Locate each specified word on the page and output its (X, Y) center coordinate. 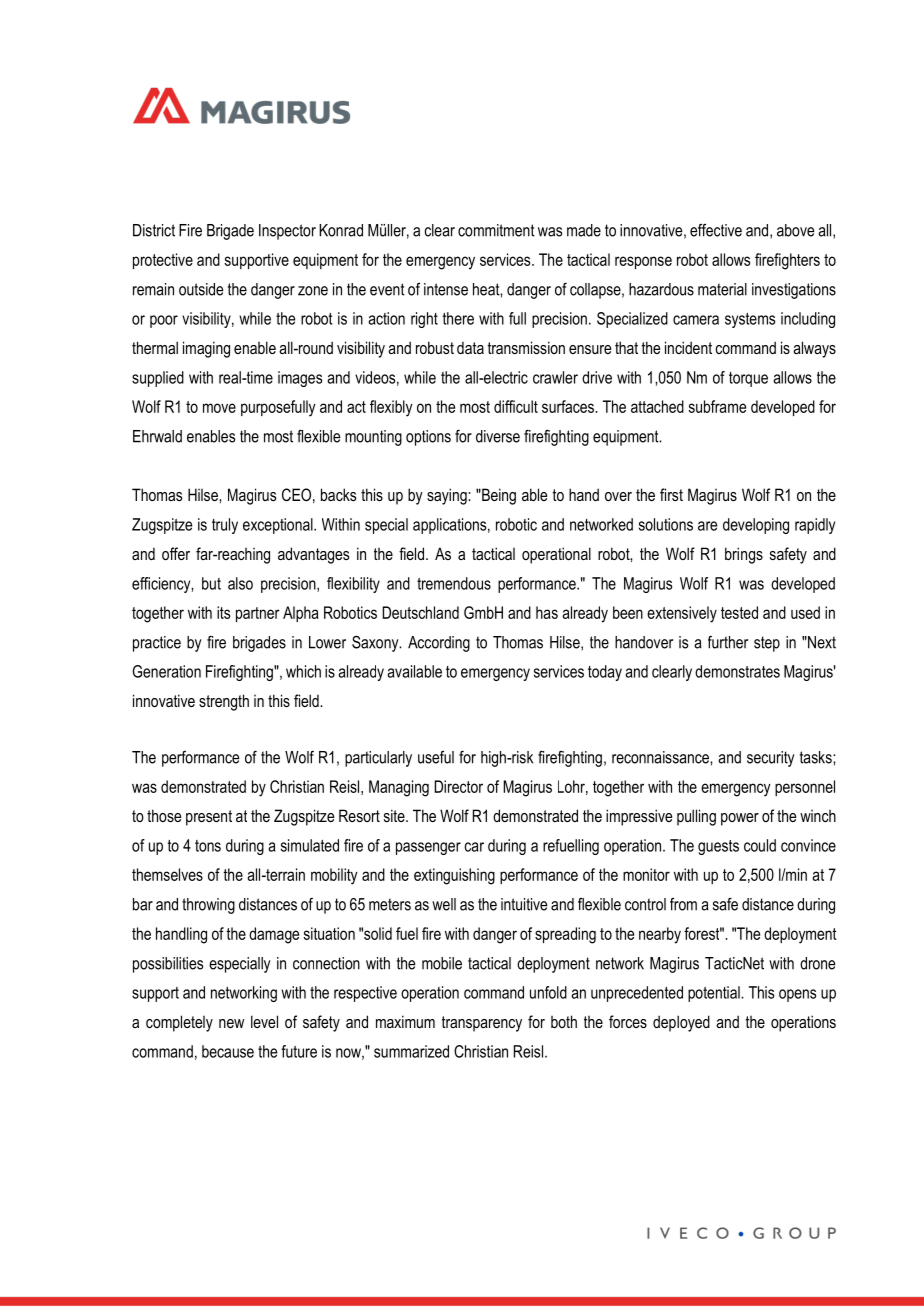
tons (208, 846)
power (740, 819)
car (474, 847)
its (223, 612)
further (728, 642)
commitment (496, 230)
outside (201, 289)
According (439, 644)
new (231, 1023)
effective (716, 230)
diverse (498, 436)
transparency (482, 1024)
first (671, 494)
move (219, 408)
